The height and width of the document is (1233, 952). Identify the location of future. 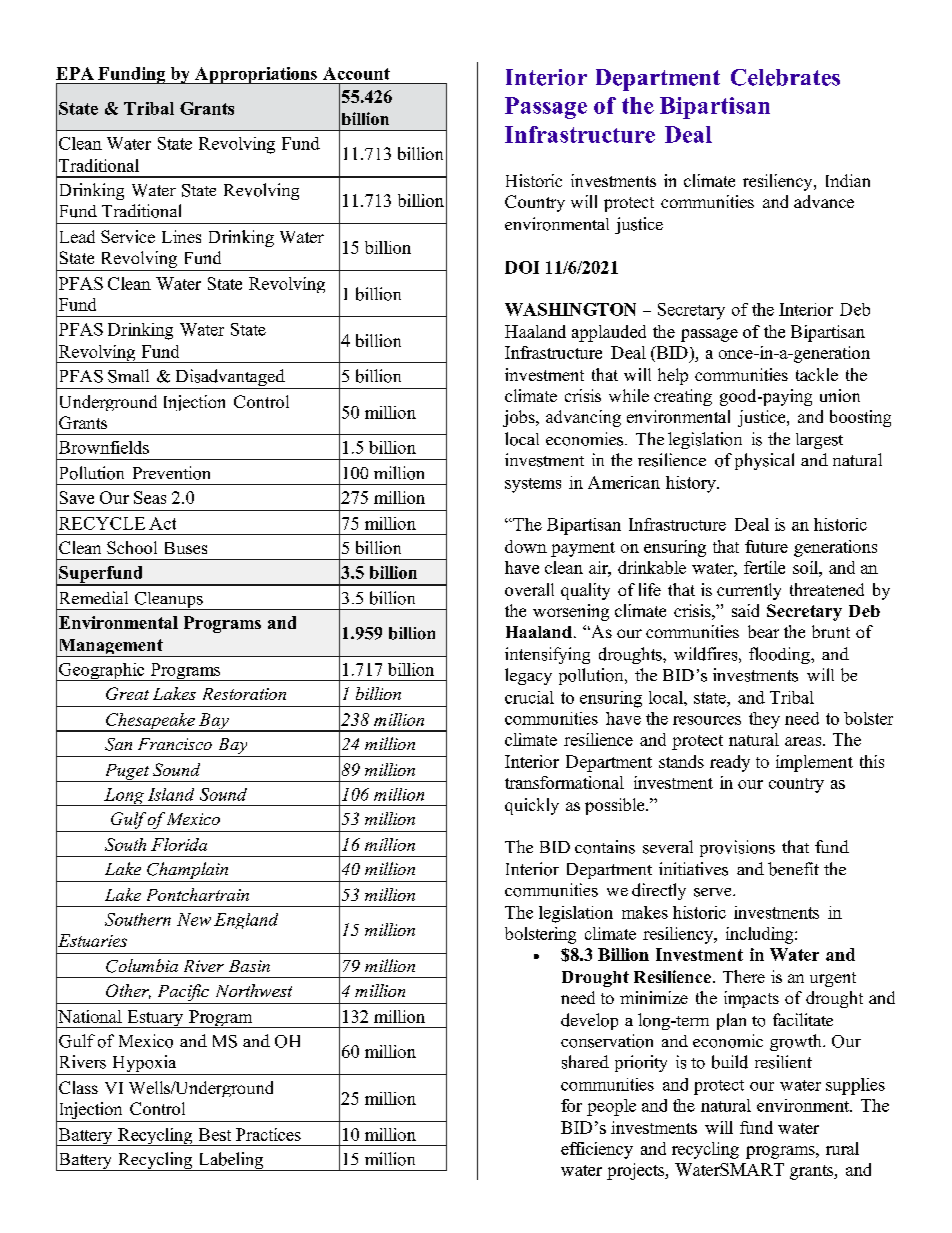
(766, 546).
